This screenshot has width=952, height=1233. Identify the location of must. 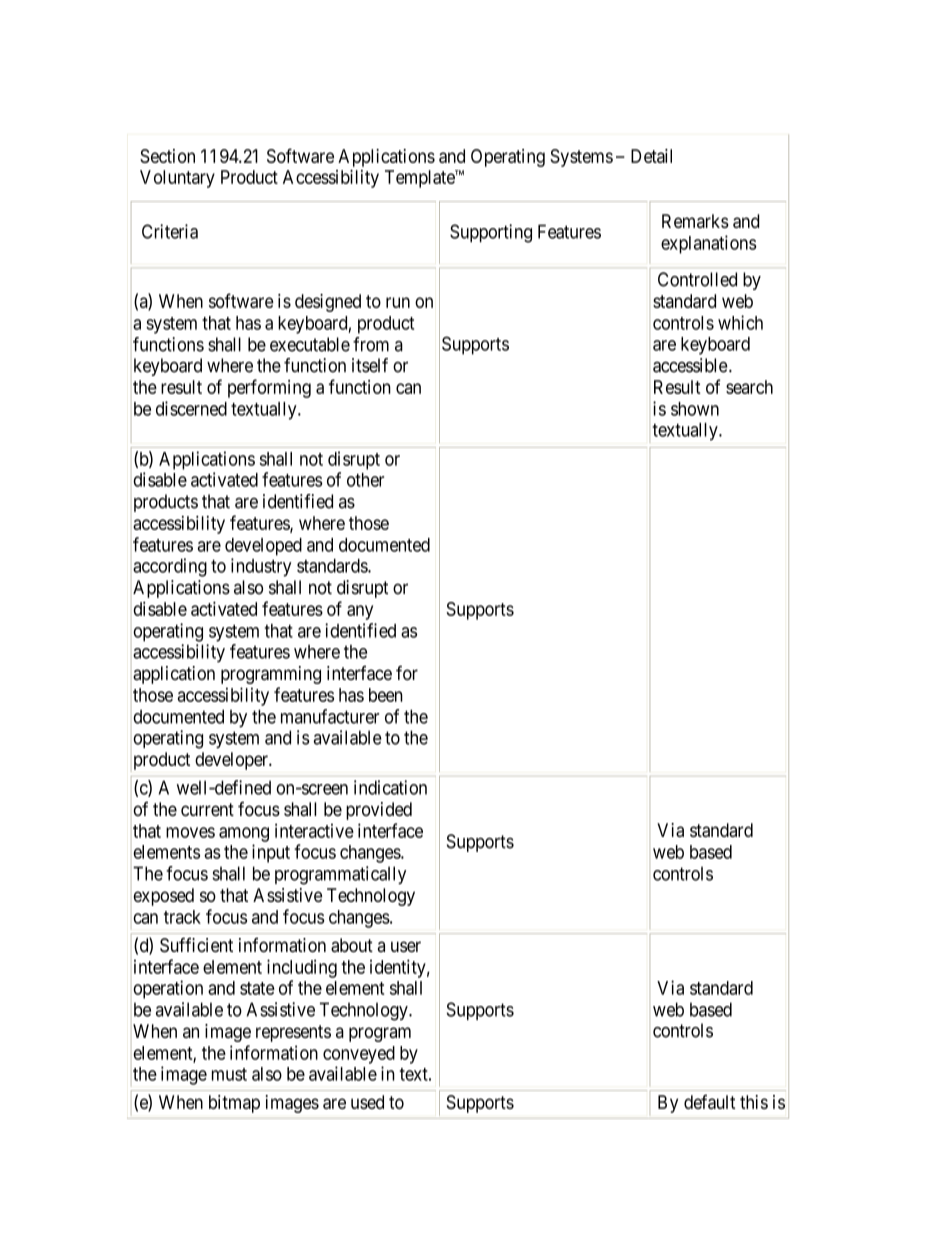
(229, 1074).
